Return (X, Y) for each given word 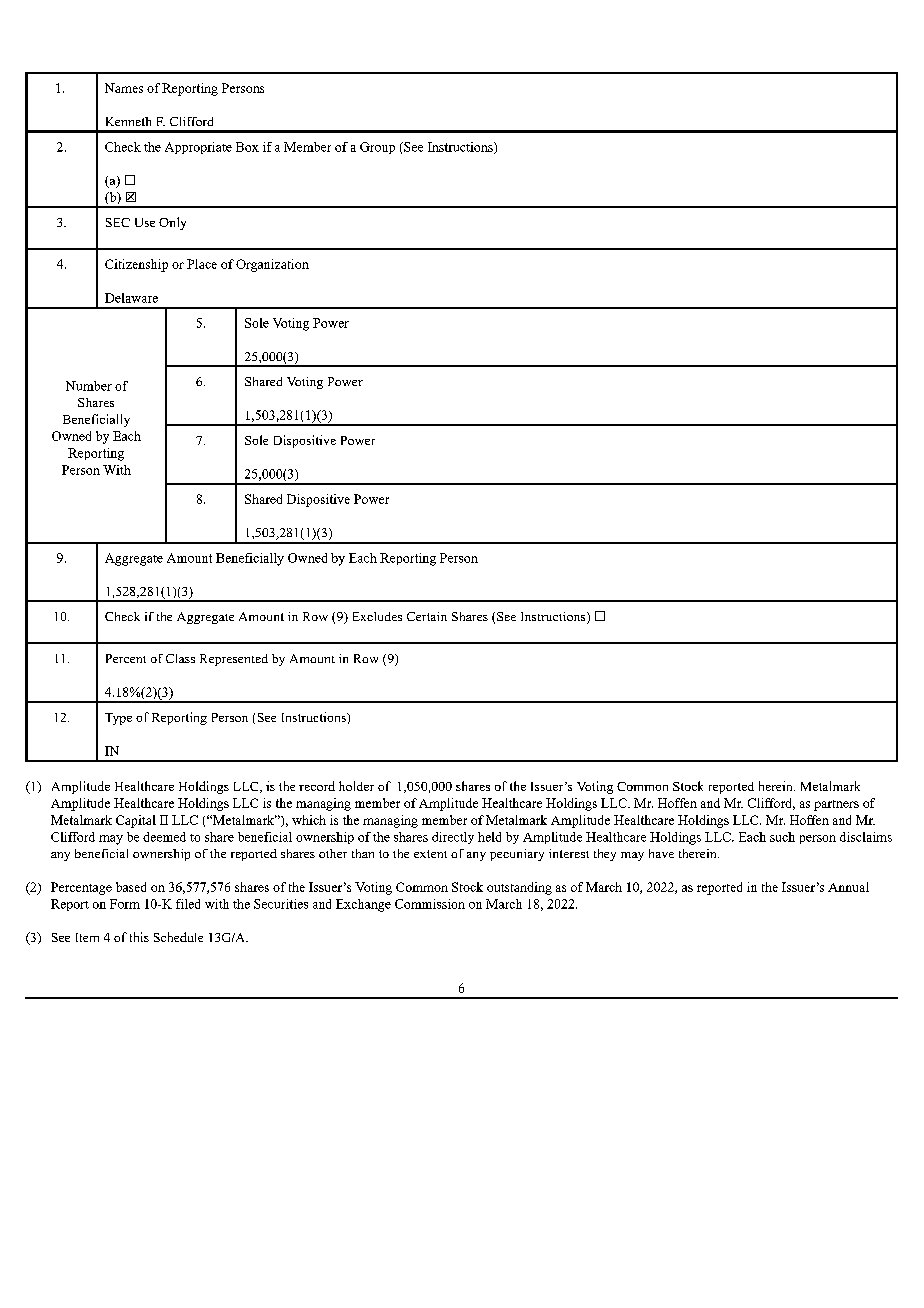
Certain (427, 616)
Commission (430, 904)
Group (377, 148)
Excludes (377, 616)
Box (247, 147)
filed (188, 904)
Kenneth (128, 121)
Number (89, 386)
